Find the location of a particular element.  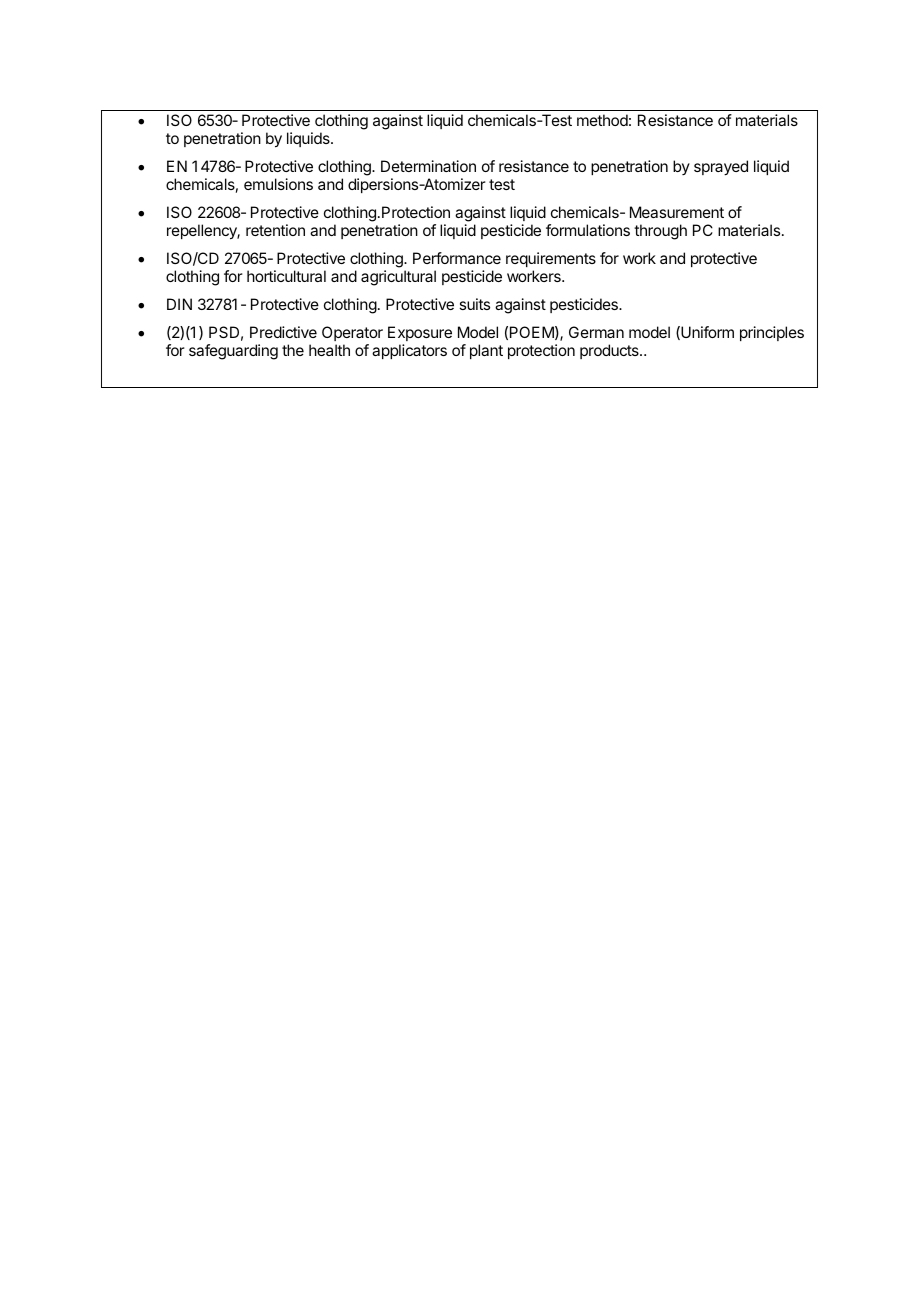

emulsions is located at coordinates (278, 184).
